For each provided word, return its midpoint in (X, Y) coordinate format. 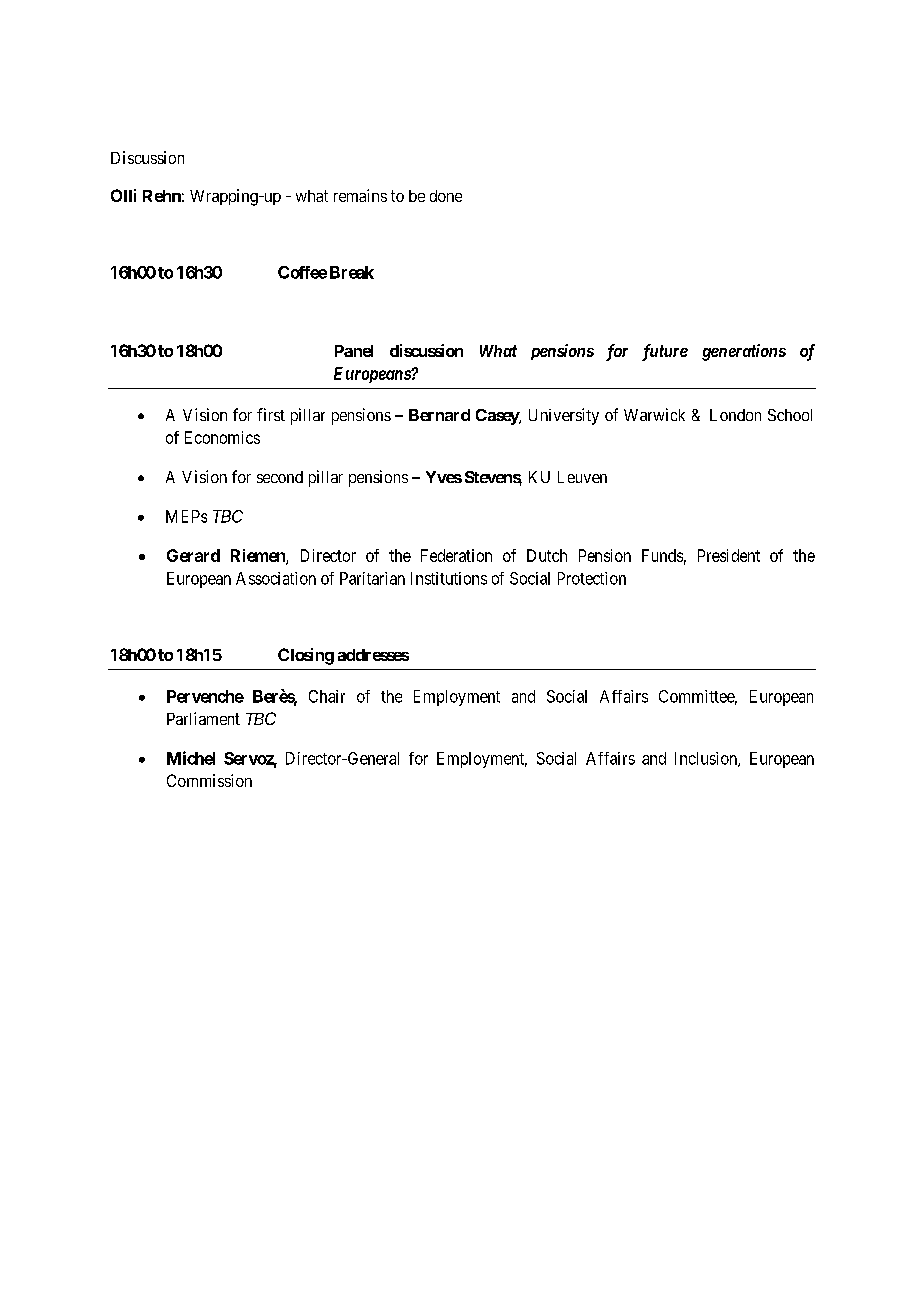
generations (744, 352)
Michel (191, 758)
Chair (327, 696)
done (446, 196)
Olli (123, 195)
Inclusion (707, 759)
